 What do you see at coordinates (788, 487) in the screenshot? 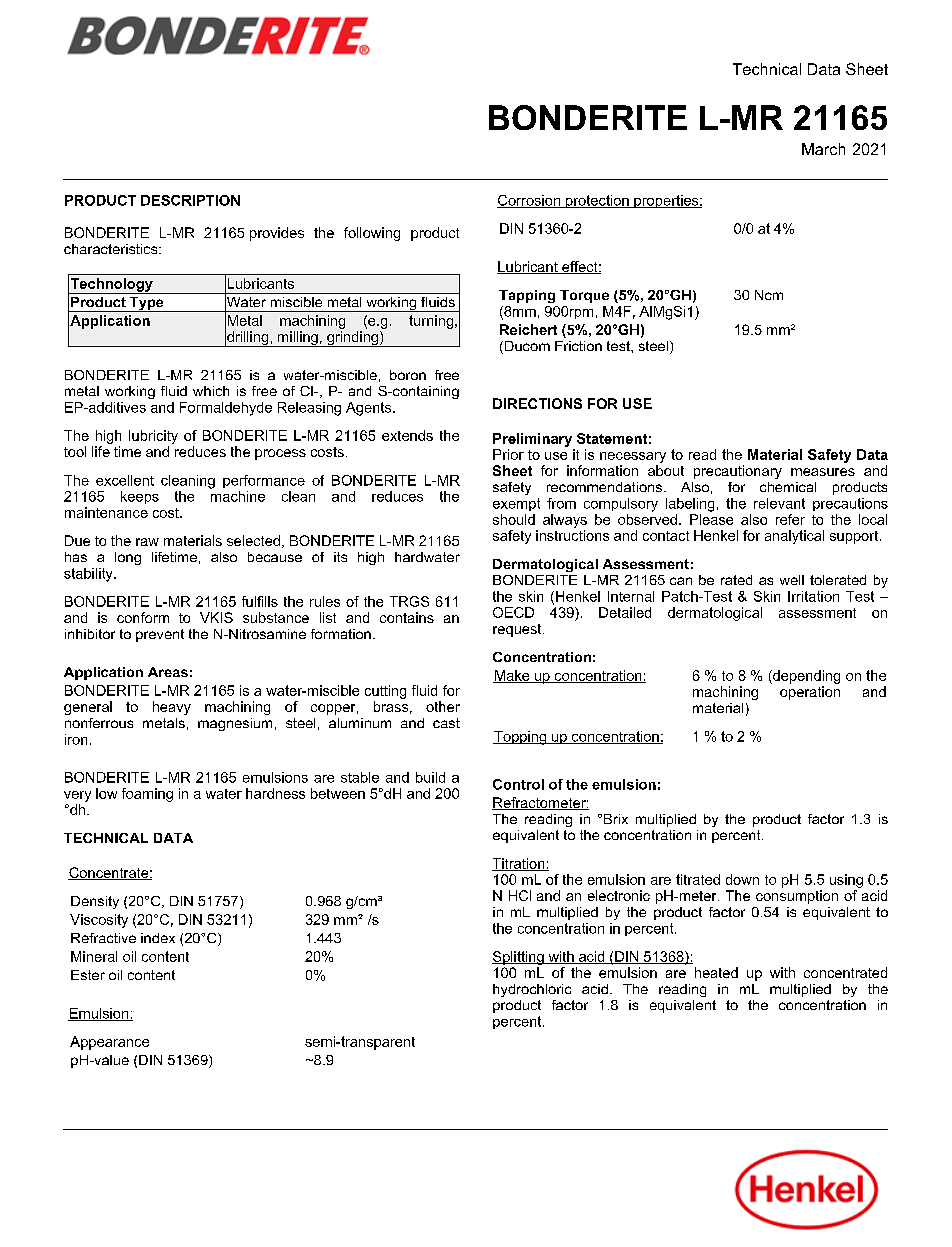
I see `chemical` at bounding box center [788, 487].
